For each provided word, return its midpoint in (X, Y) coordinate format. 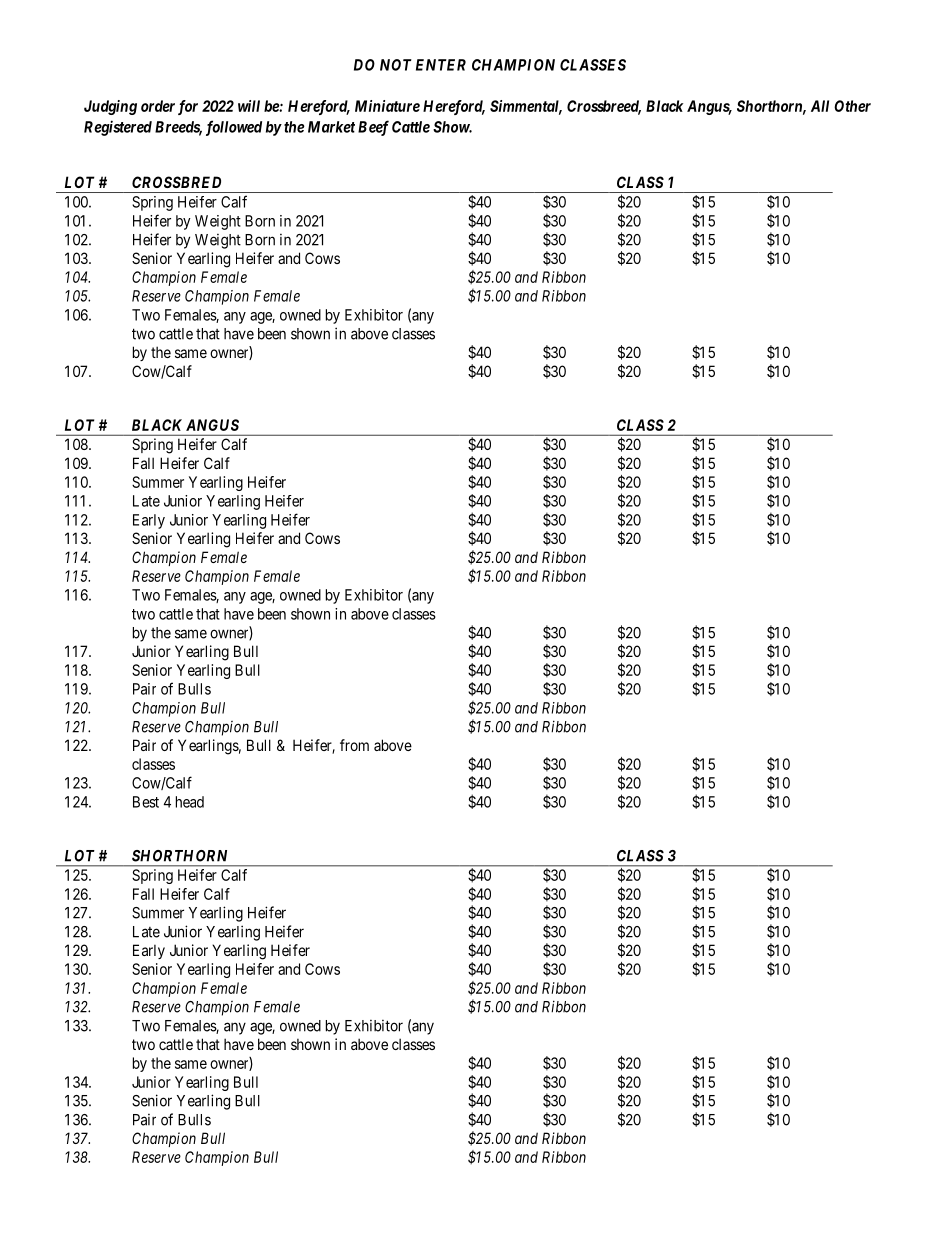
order (158, 106)
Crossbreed (604, 107)
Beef (373, 128)
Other (852, 106)
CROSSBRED (176, 182)
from (354, 745)
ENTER (441, 65)
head (190, 802)
